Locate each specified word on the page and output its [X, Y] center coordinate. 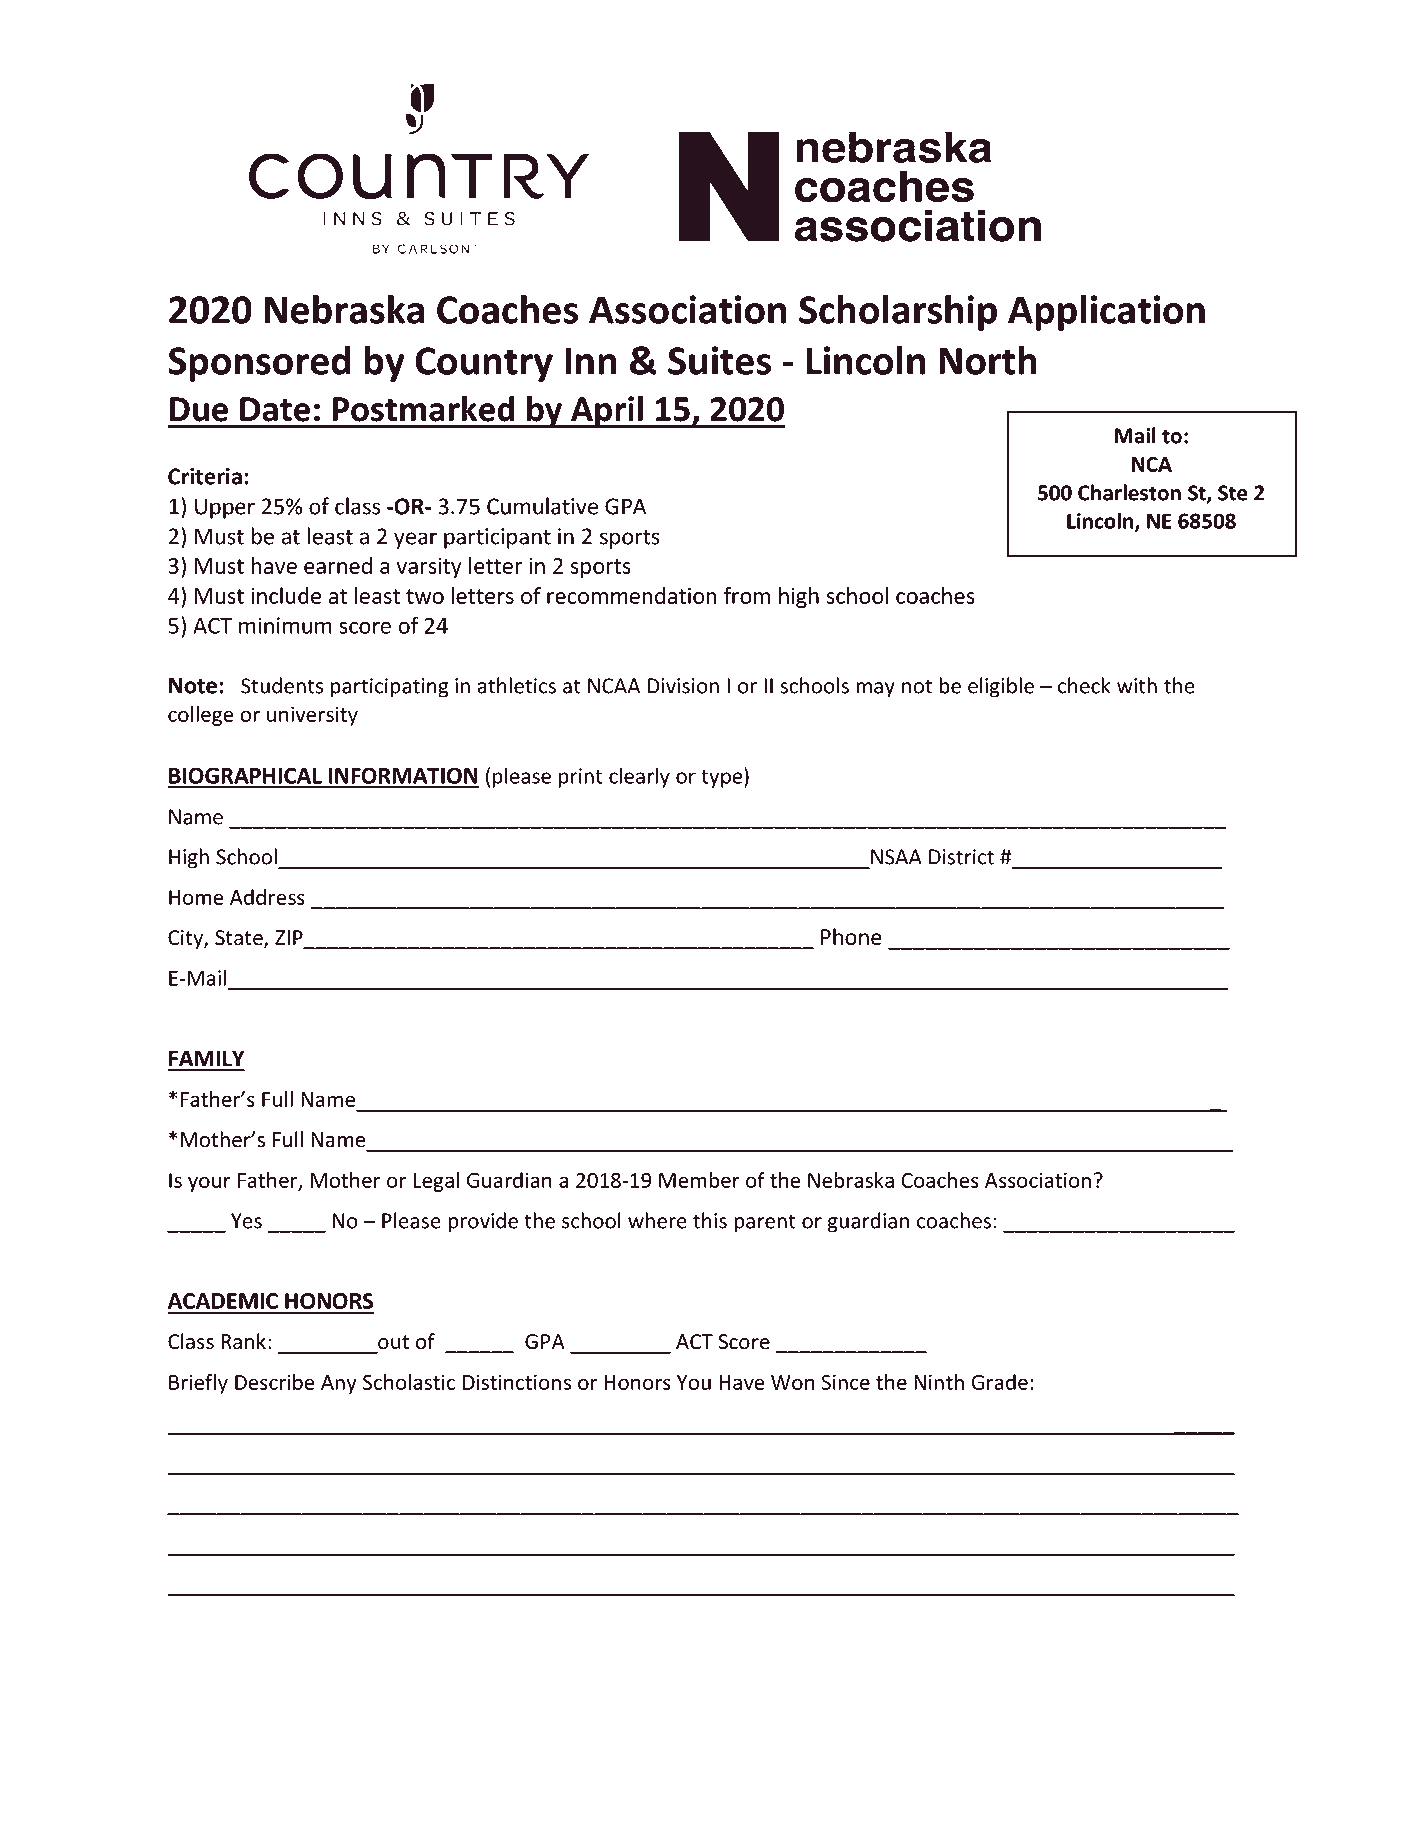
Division [683, 686]
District [961, 857]
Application [1106, 312]
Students [282, 685]
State [240, 939]
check [1084, 685]
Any [339, 1384]
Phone [851, 937]
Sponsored [259, 363]
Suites [719, 360]
